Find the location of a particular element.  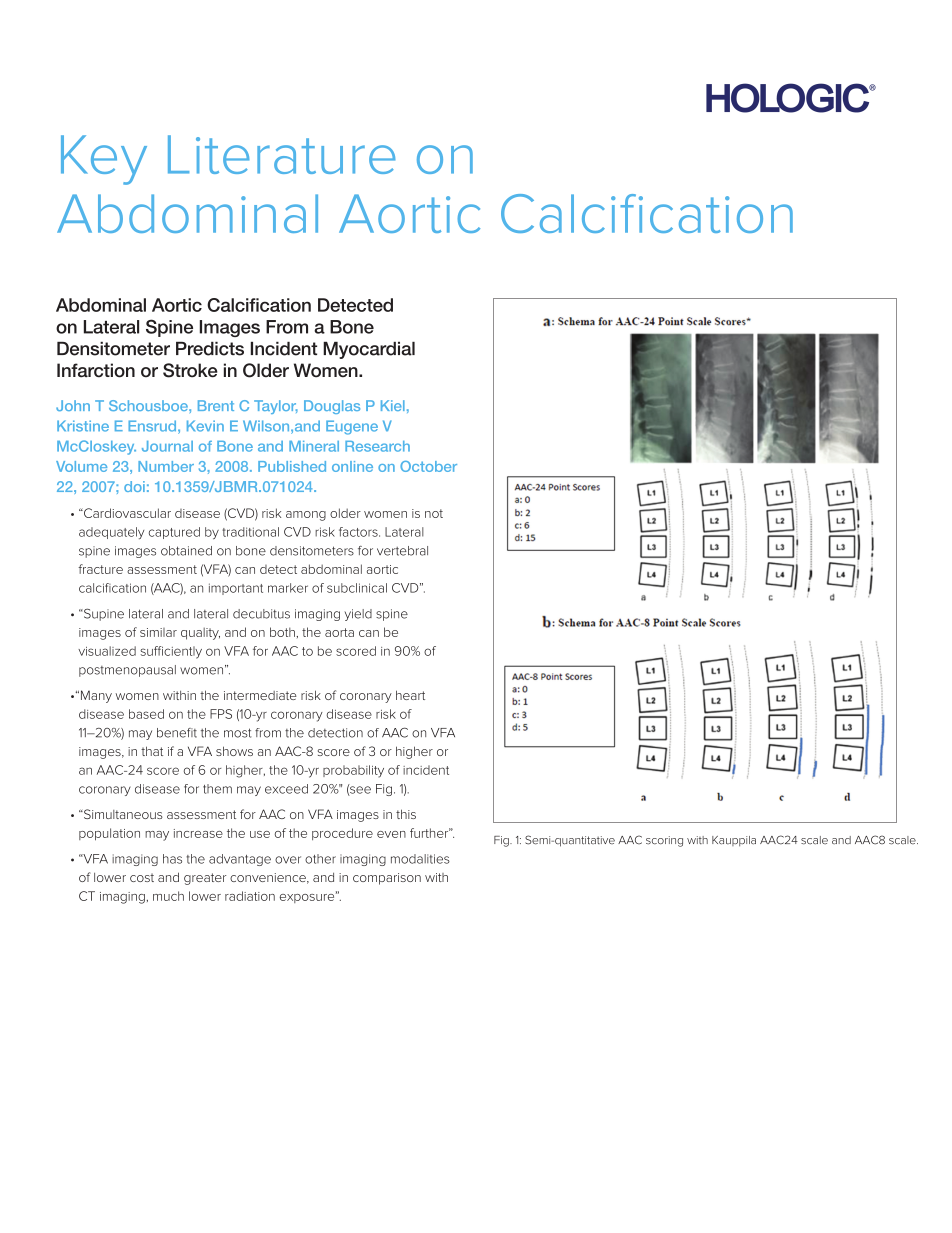

Myocardial is located at coordinates (369, 350).
